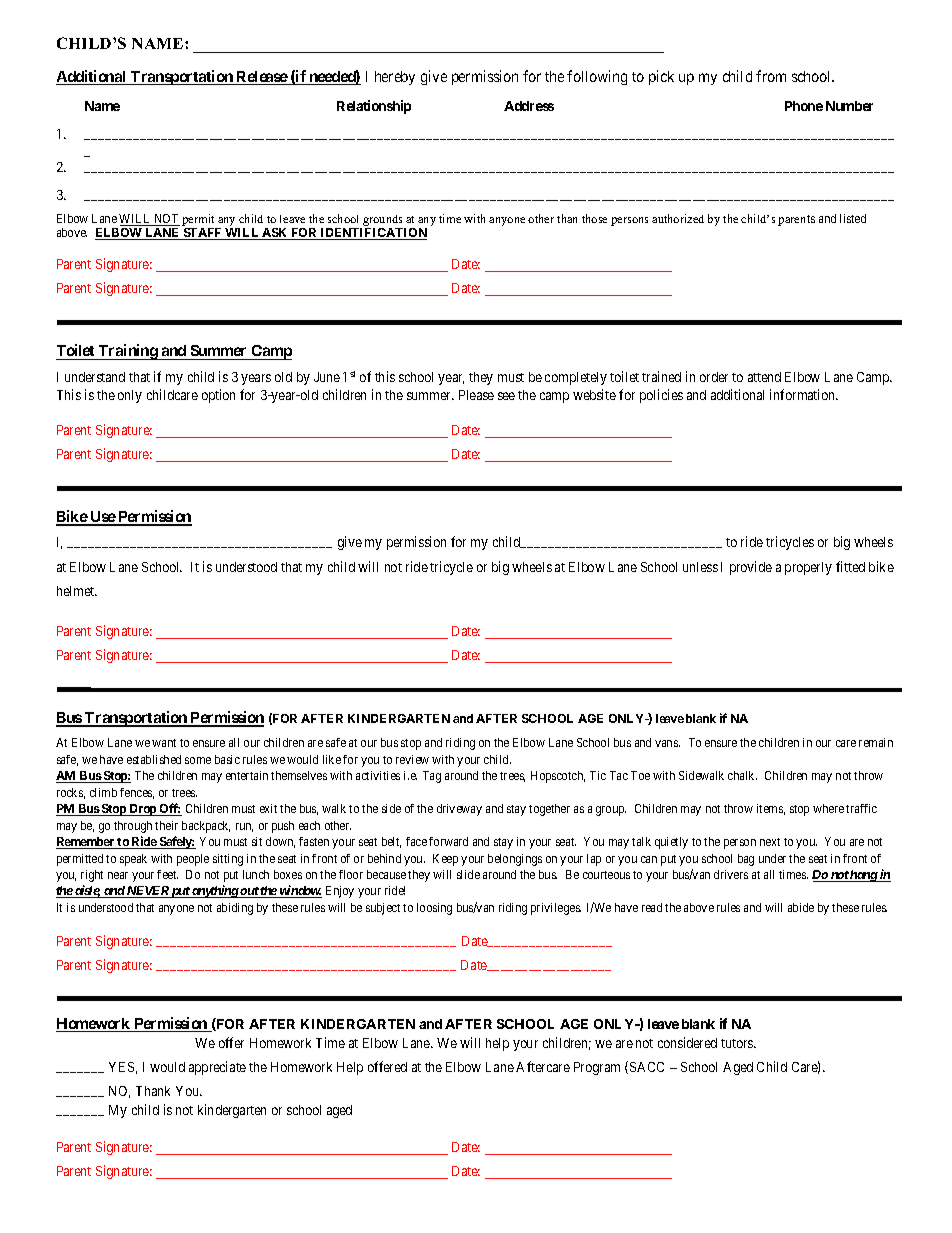  I want to click on SACC, so click(647, 1067).
